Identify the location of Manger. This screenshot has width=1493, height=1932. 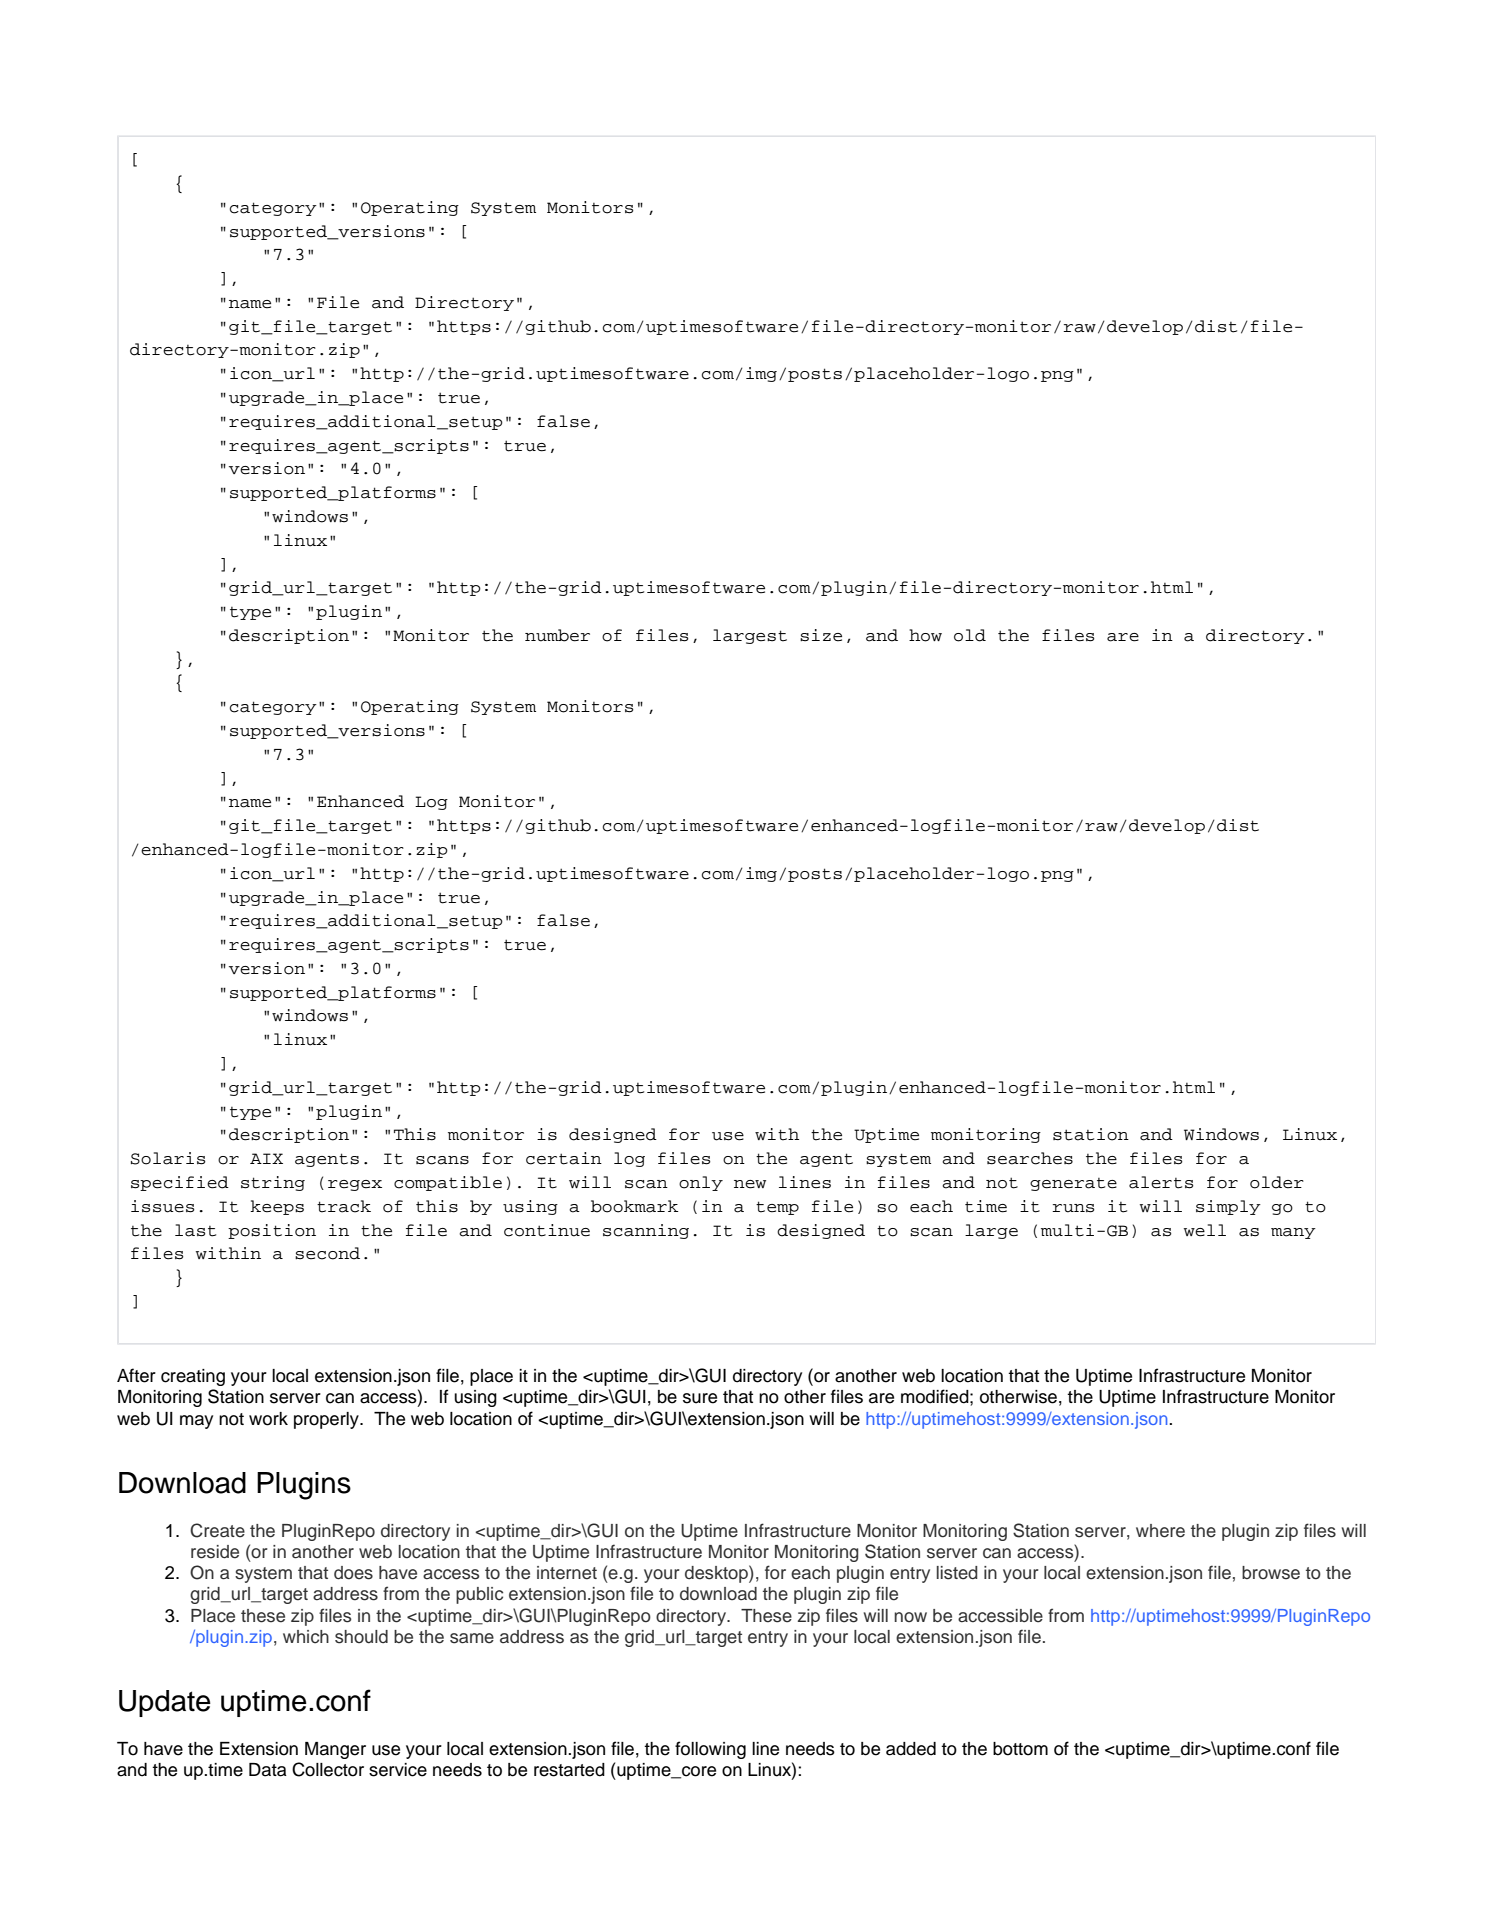
(335, 1750).
